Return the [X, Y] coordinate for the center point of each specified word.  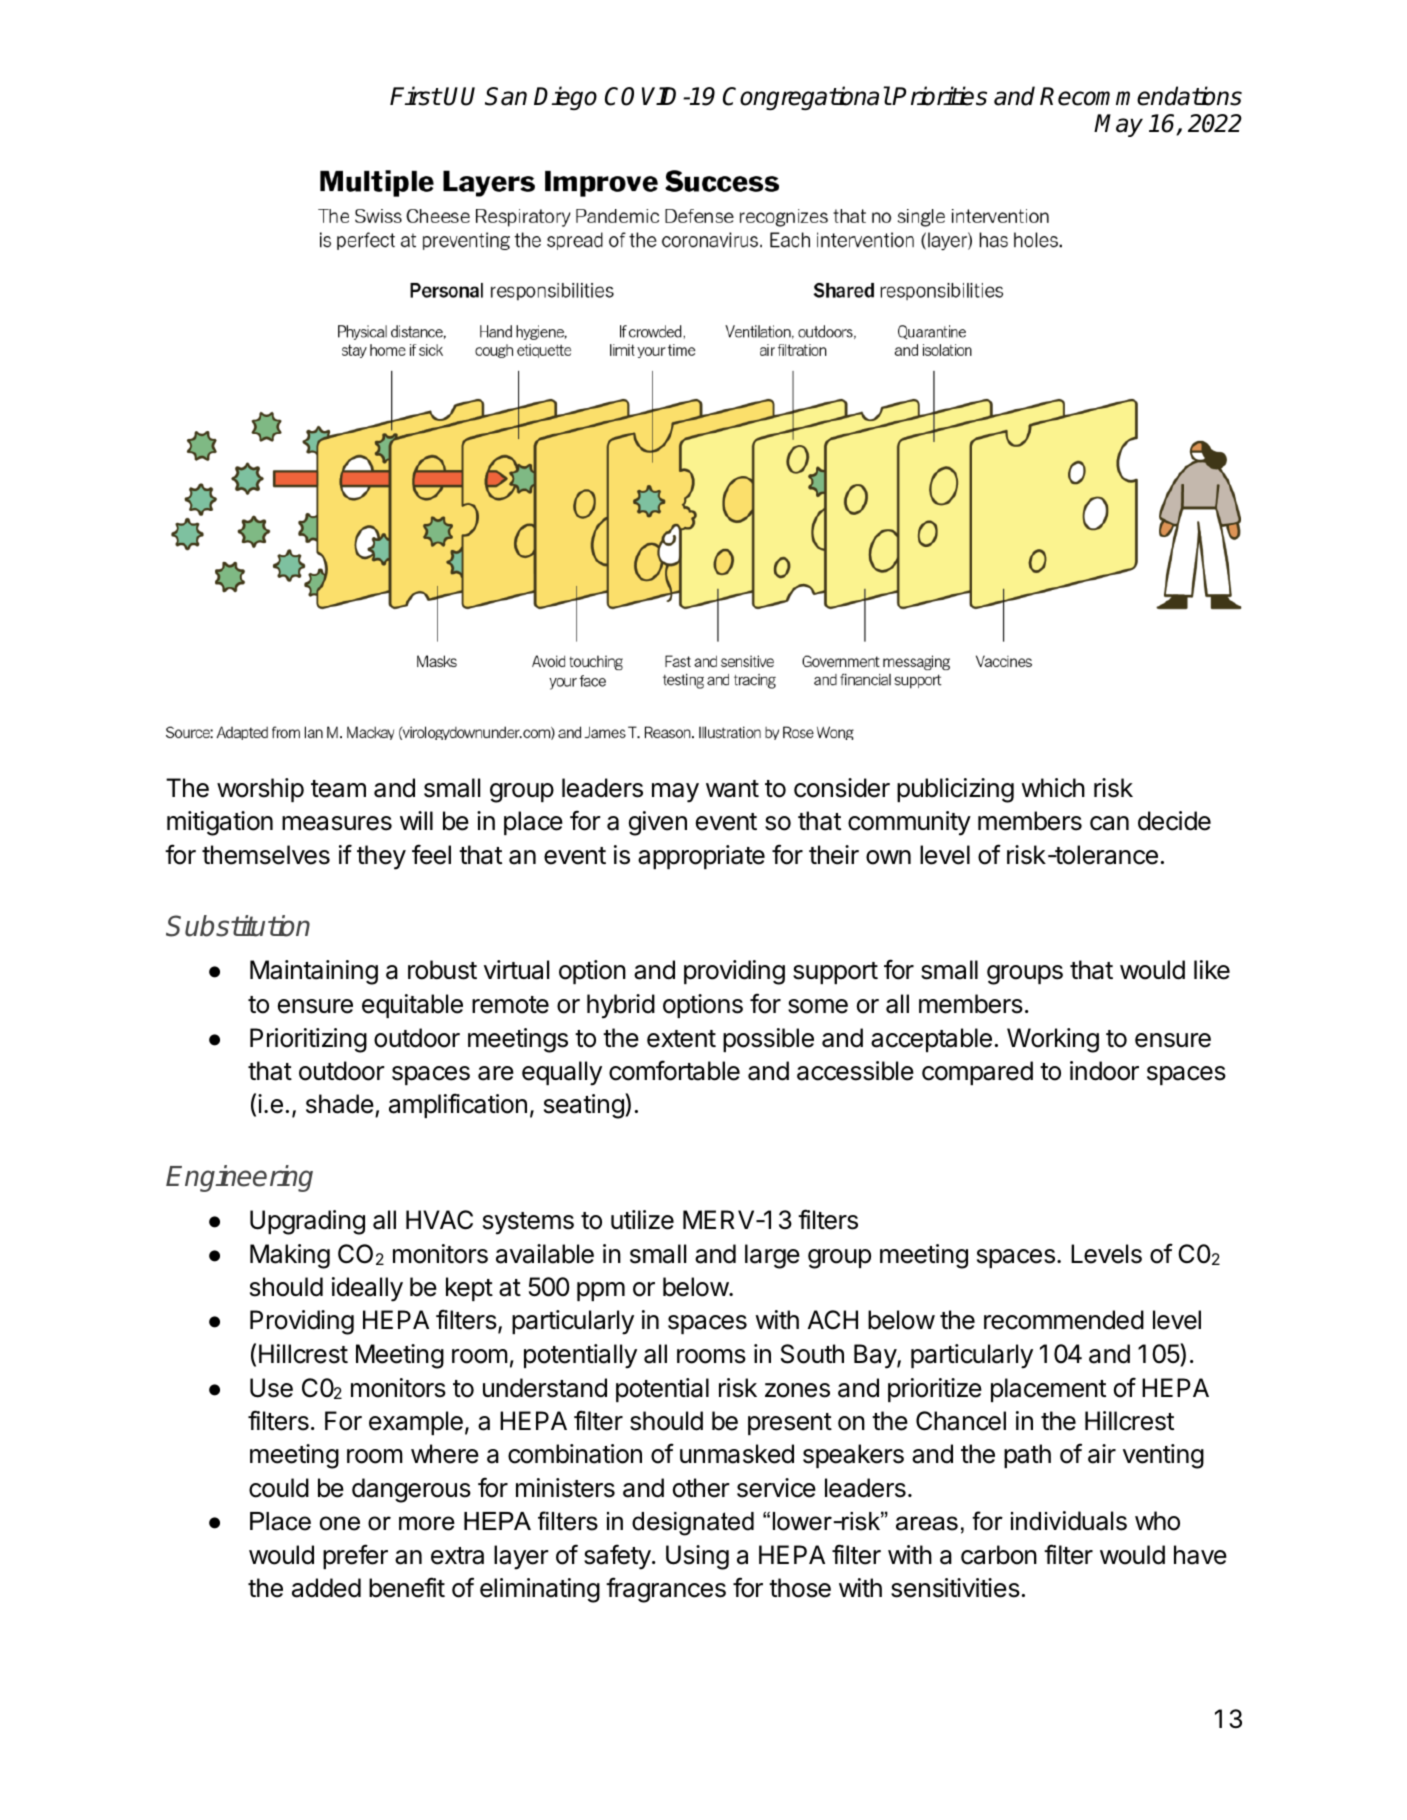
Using [697, 1557]
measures [337, 823]
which [1053, 788]
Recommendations [1141, 96]
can [1109, 823]
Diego [565, 98]
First [415, 96]
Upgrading [307, 1222]
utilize [642, 1220]
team [338, 789]
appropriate [701, 857]
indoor [1104, 1071]
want [732, 789]
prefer [355, 1556]
